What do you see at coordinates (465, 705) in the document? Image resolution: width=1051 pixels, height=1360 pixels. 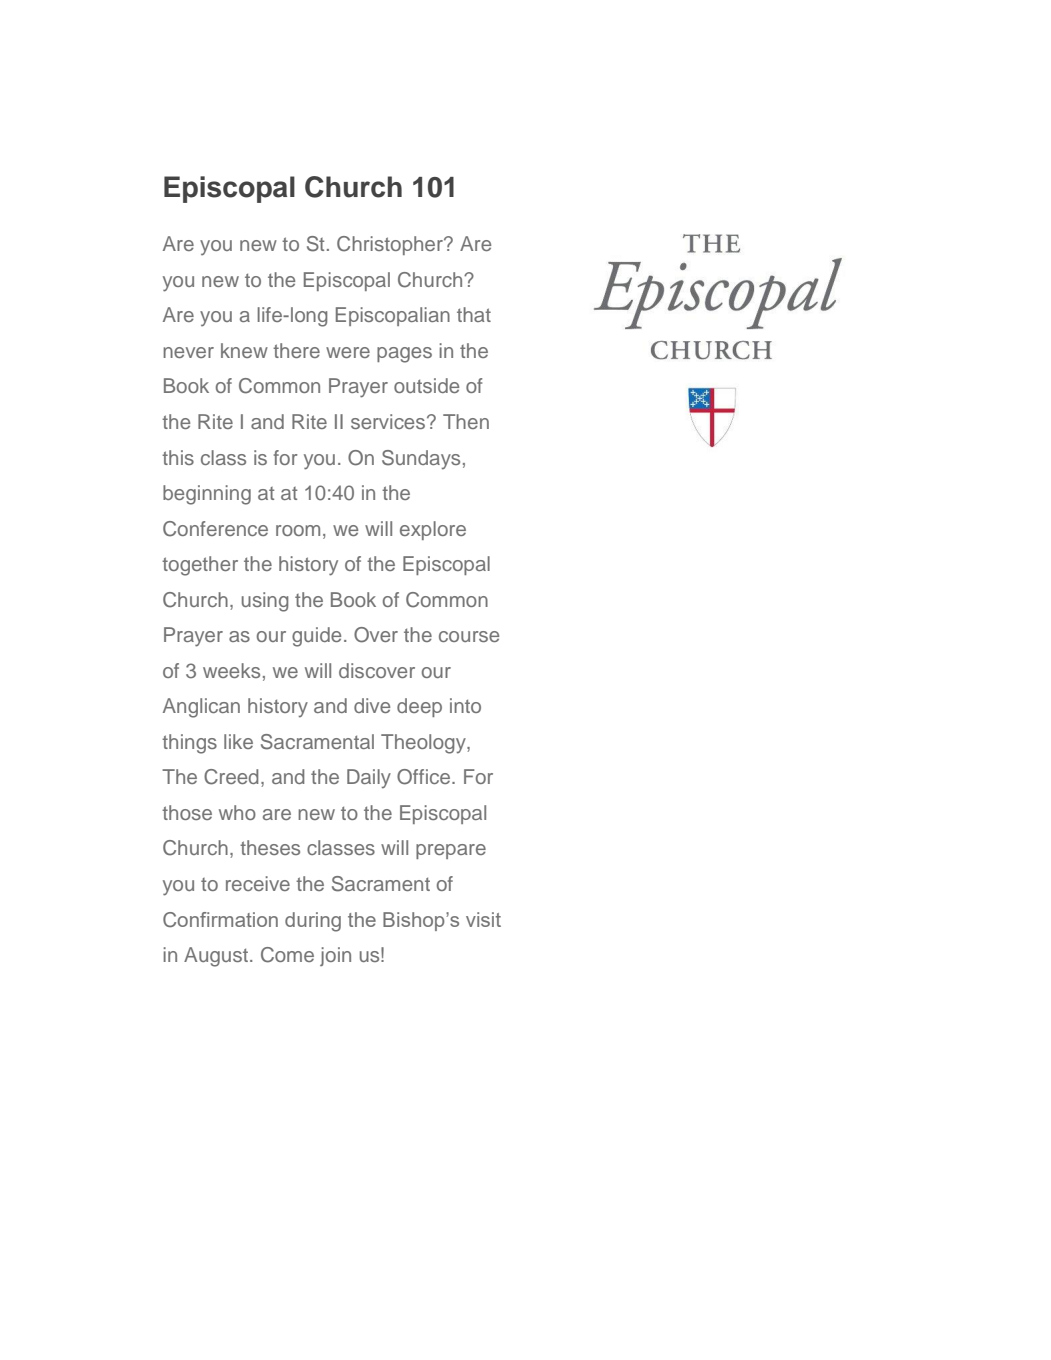 I see `into` at bounding box center [465, 705].
